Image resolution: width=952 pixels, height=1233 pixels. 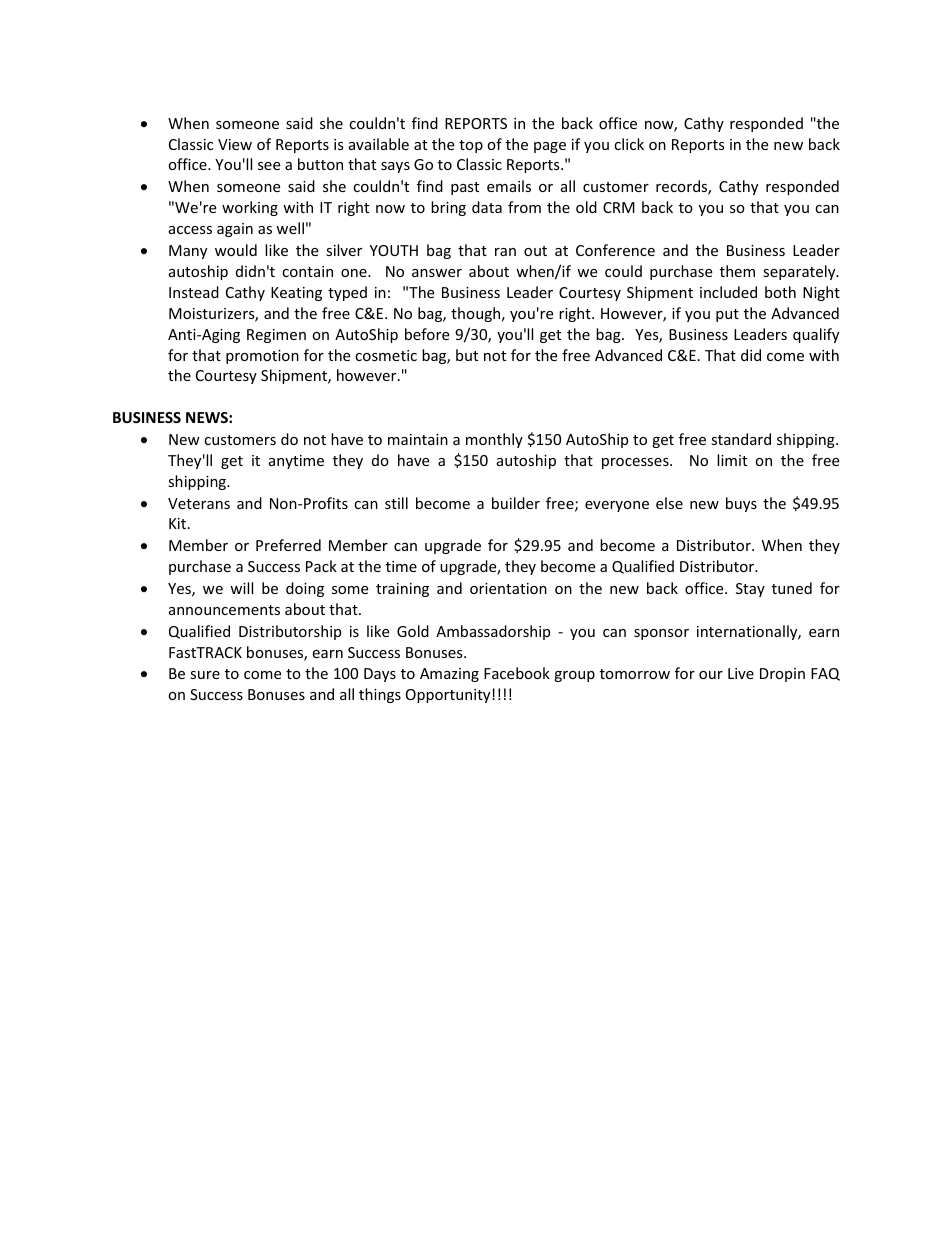 What do you see at coordinates (508, 588) in the screenshot?
I see `orientation` at bounding box center [508, 588].
